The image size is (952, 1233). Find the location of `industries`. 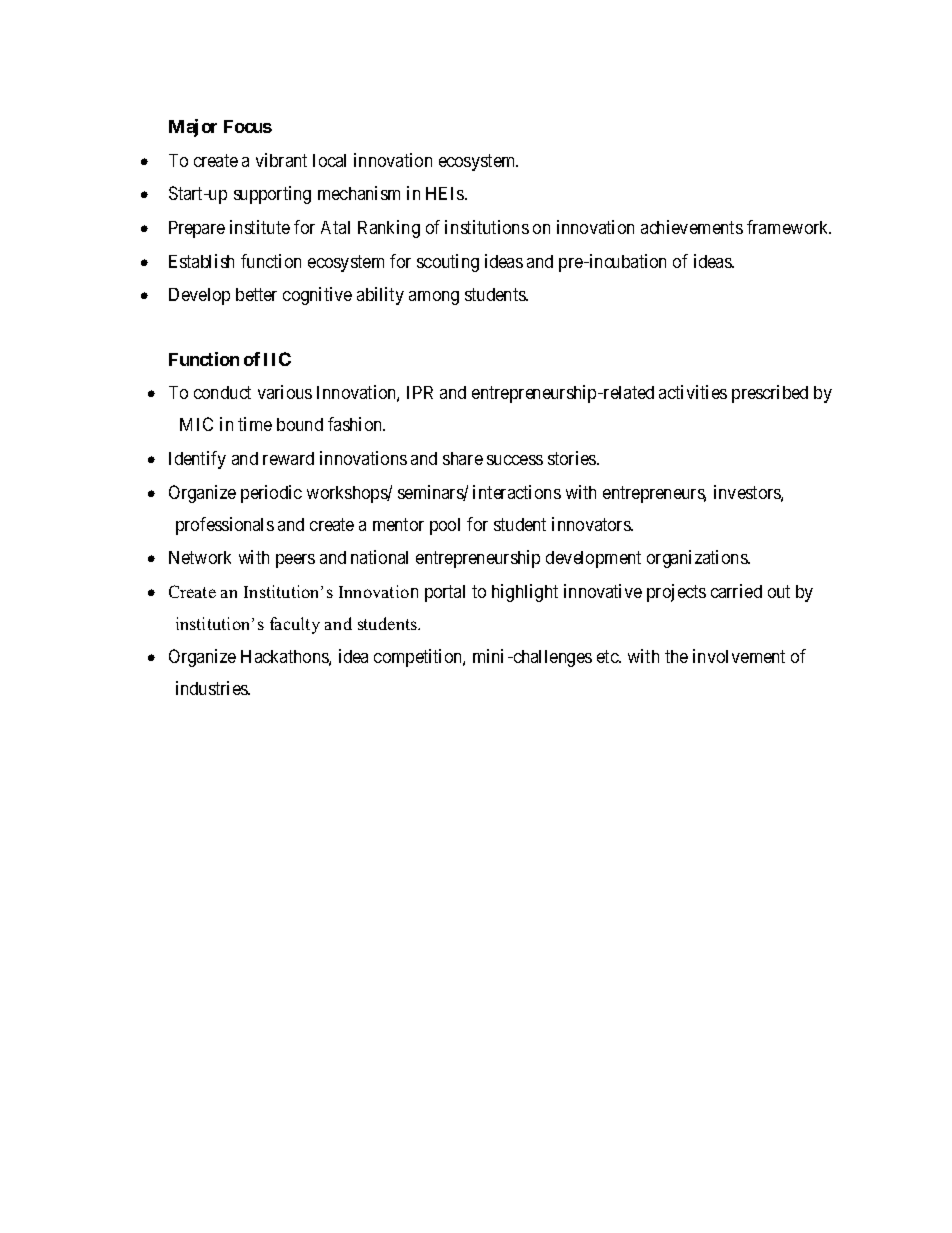

industries is located at coordinates (213, 688).
